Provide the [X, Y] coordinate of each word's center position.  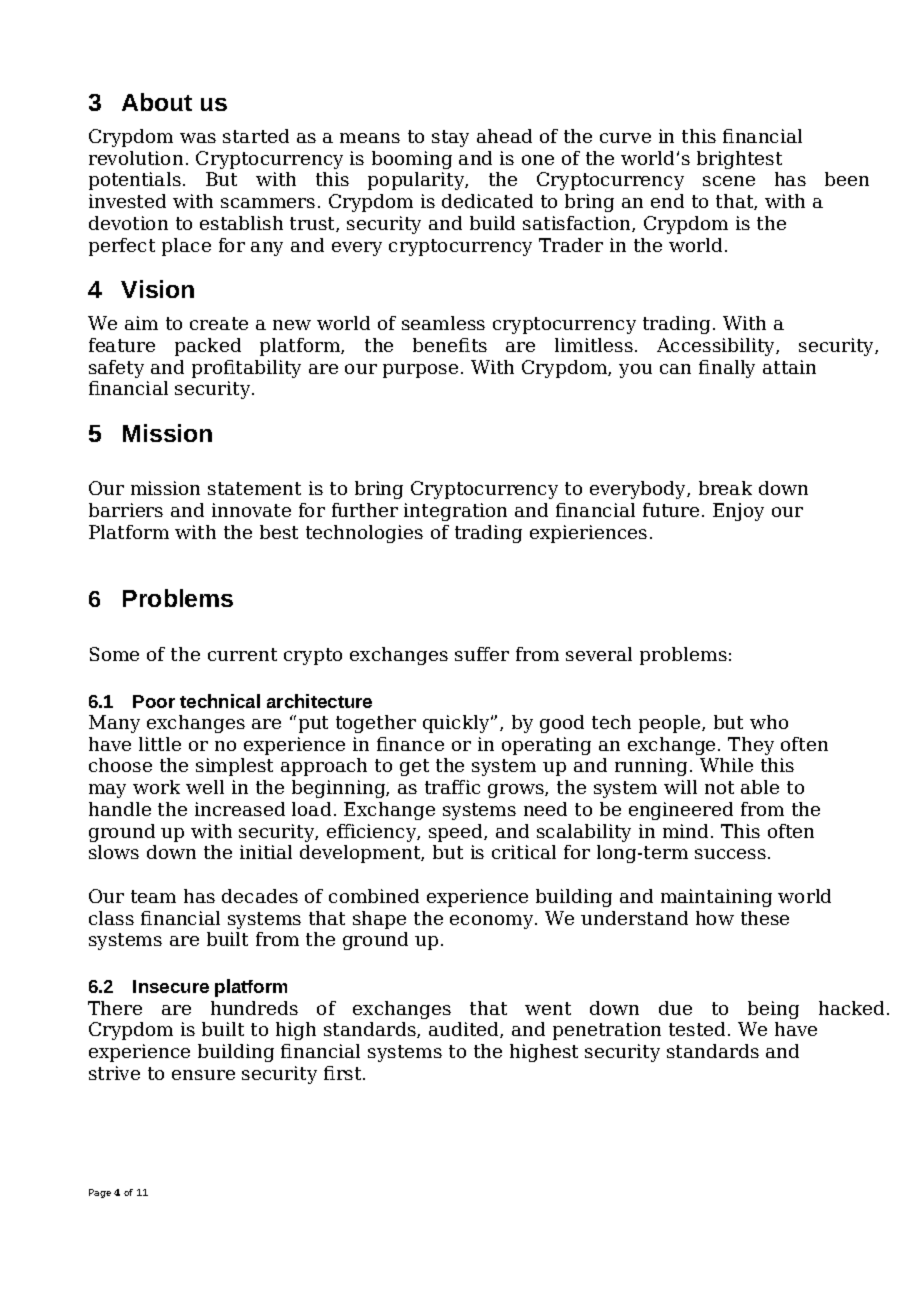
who [769, 722]
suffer [482, 654]
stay [450, 138]
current [242, 654]
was [198, 138]
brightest [739, 160]
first [344, 1073]
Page [100, 1193]
